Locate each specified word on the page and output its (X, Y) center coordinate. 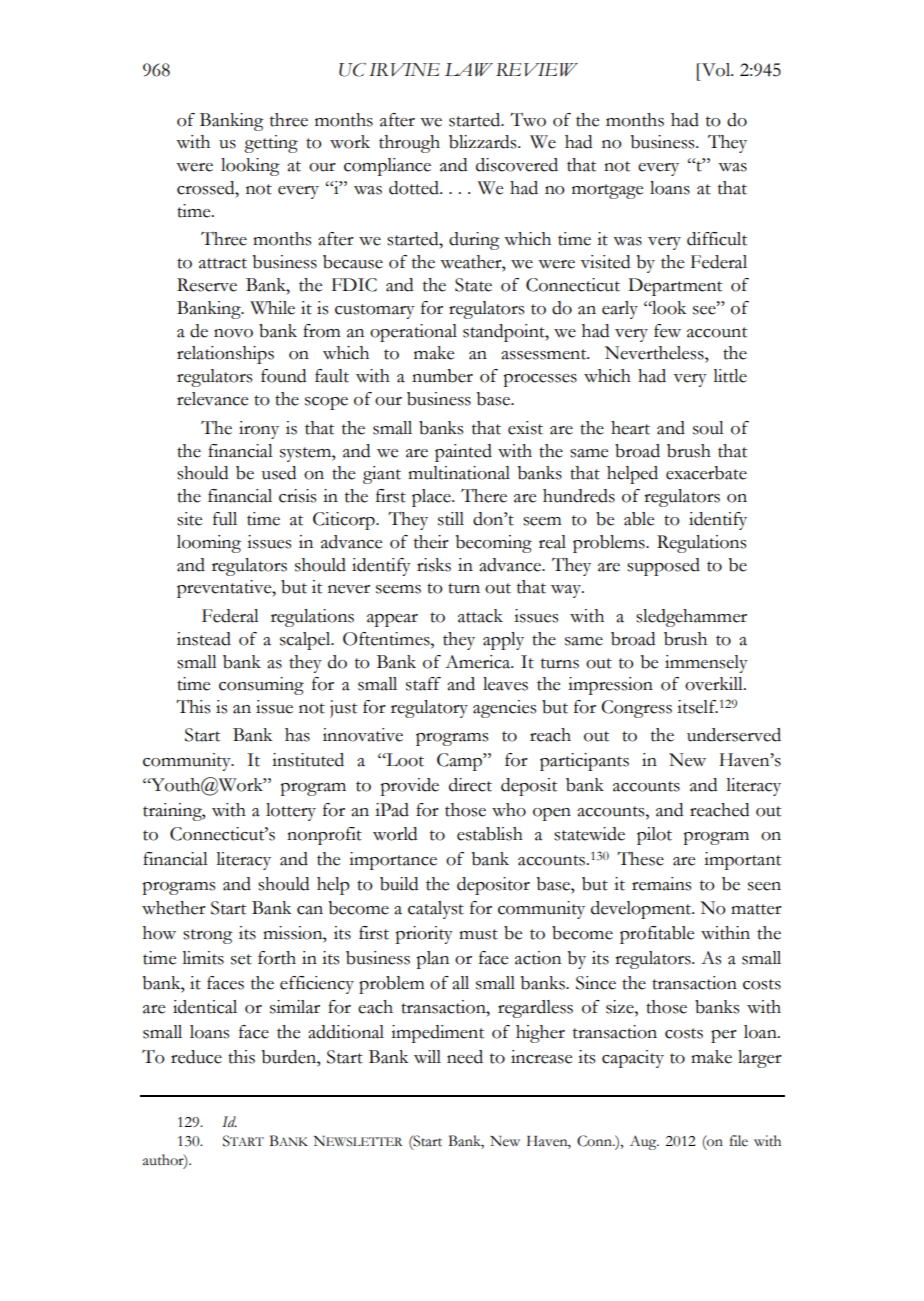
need (465, 1057)
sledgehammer (691, 618)
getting (271, 144)
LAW (469, 69)
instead (204, 639)
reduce (196, 1057)
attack (480, 616)
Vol (716, 70)
